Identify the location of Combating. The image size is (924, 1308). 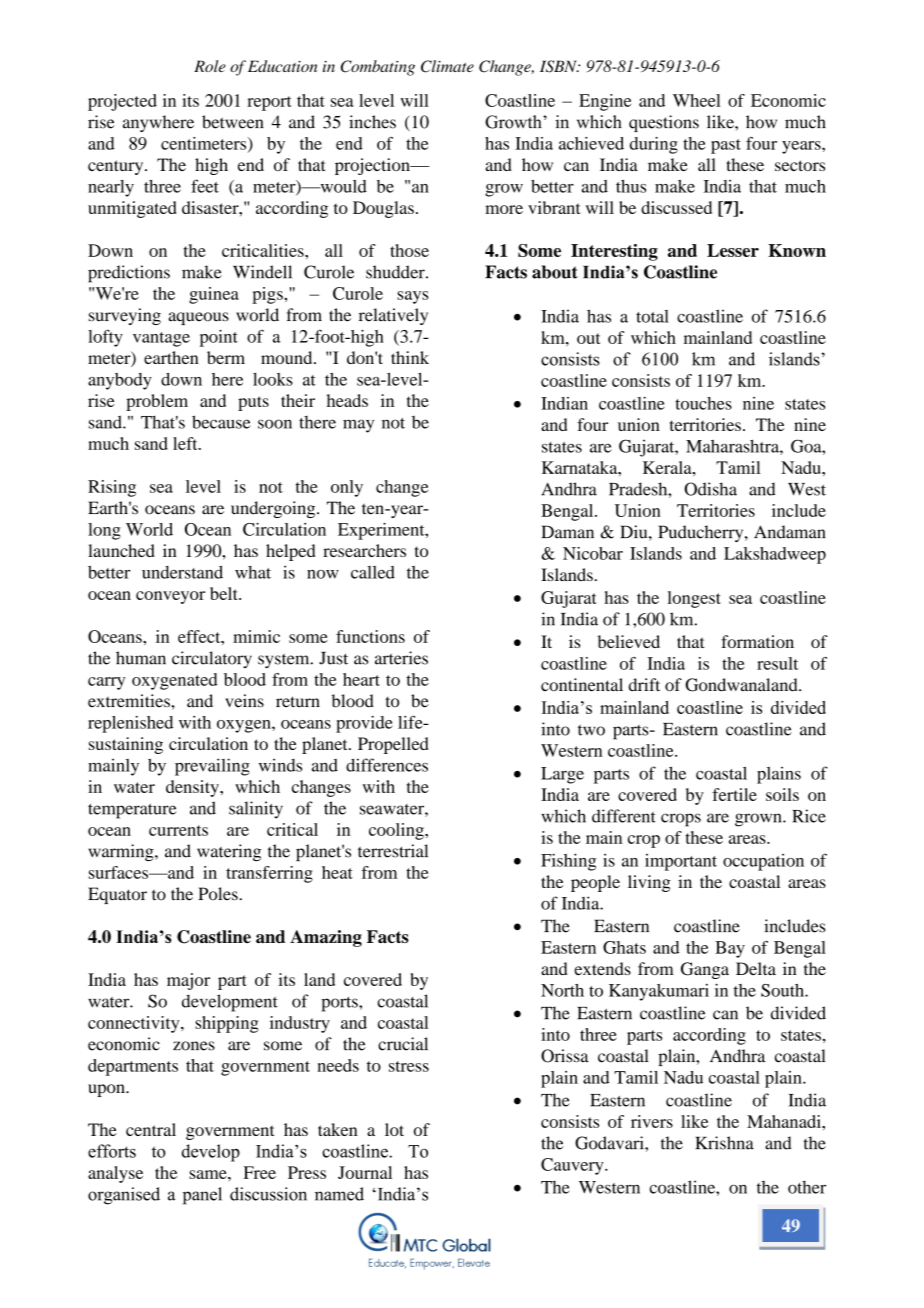
(378, 68).
